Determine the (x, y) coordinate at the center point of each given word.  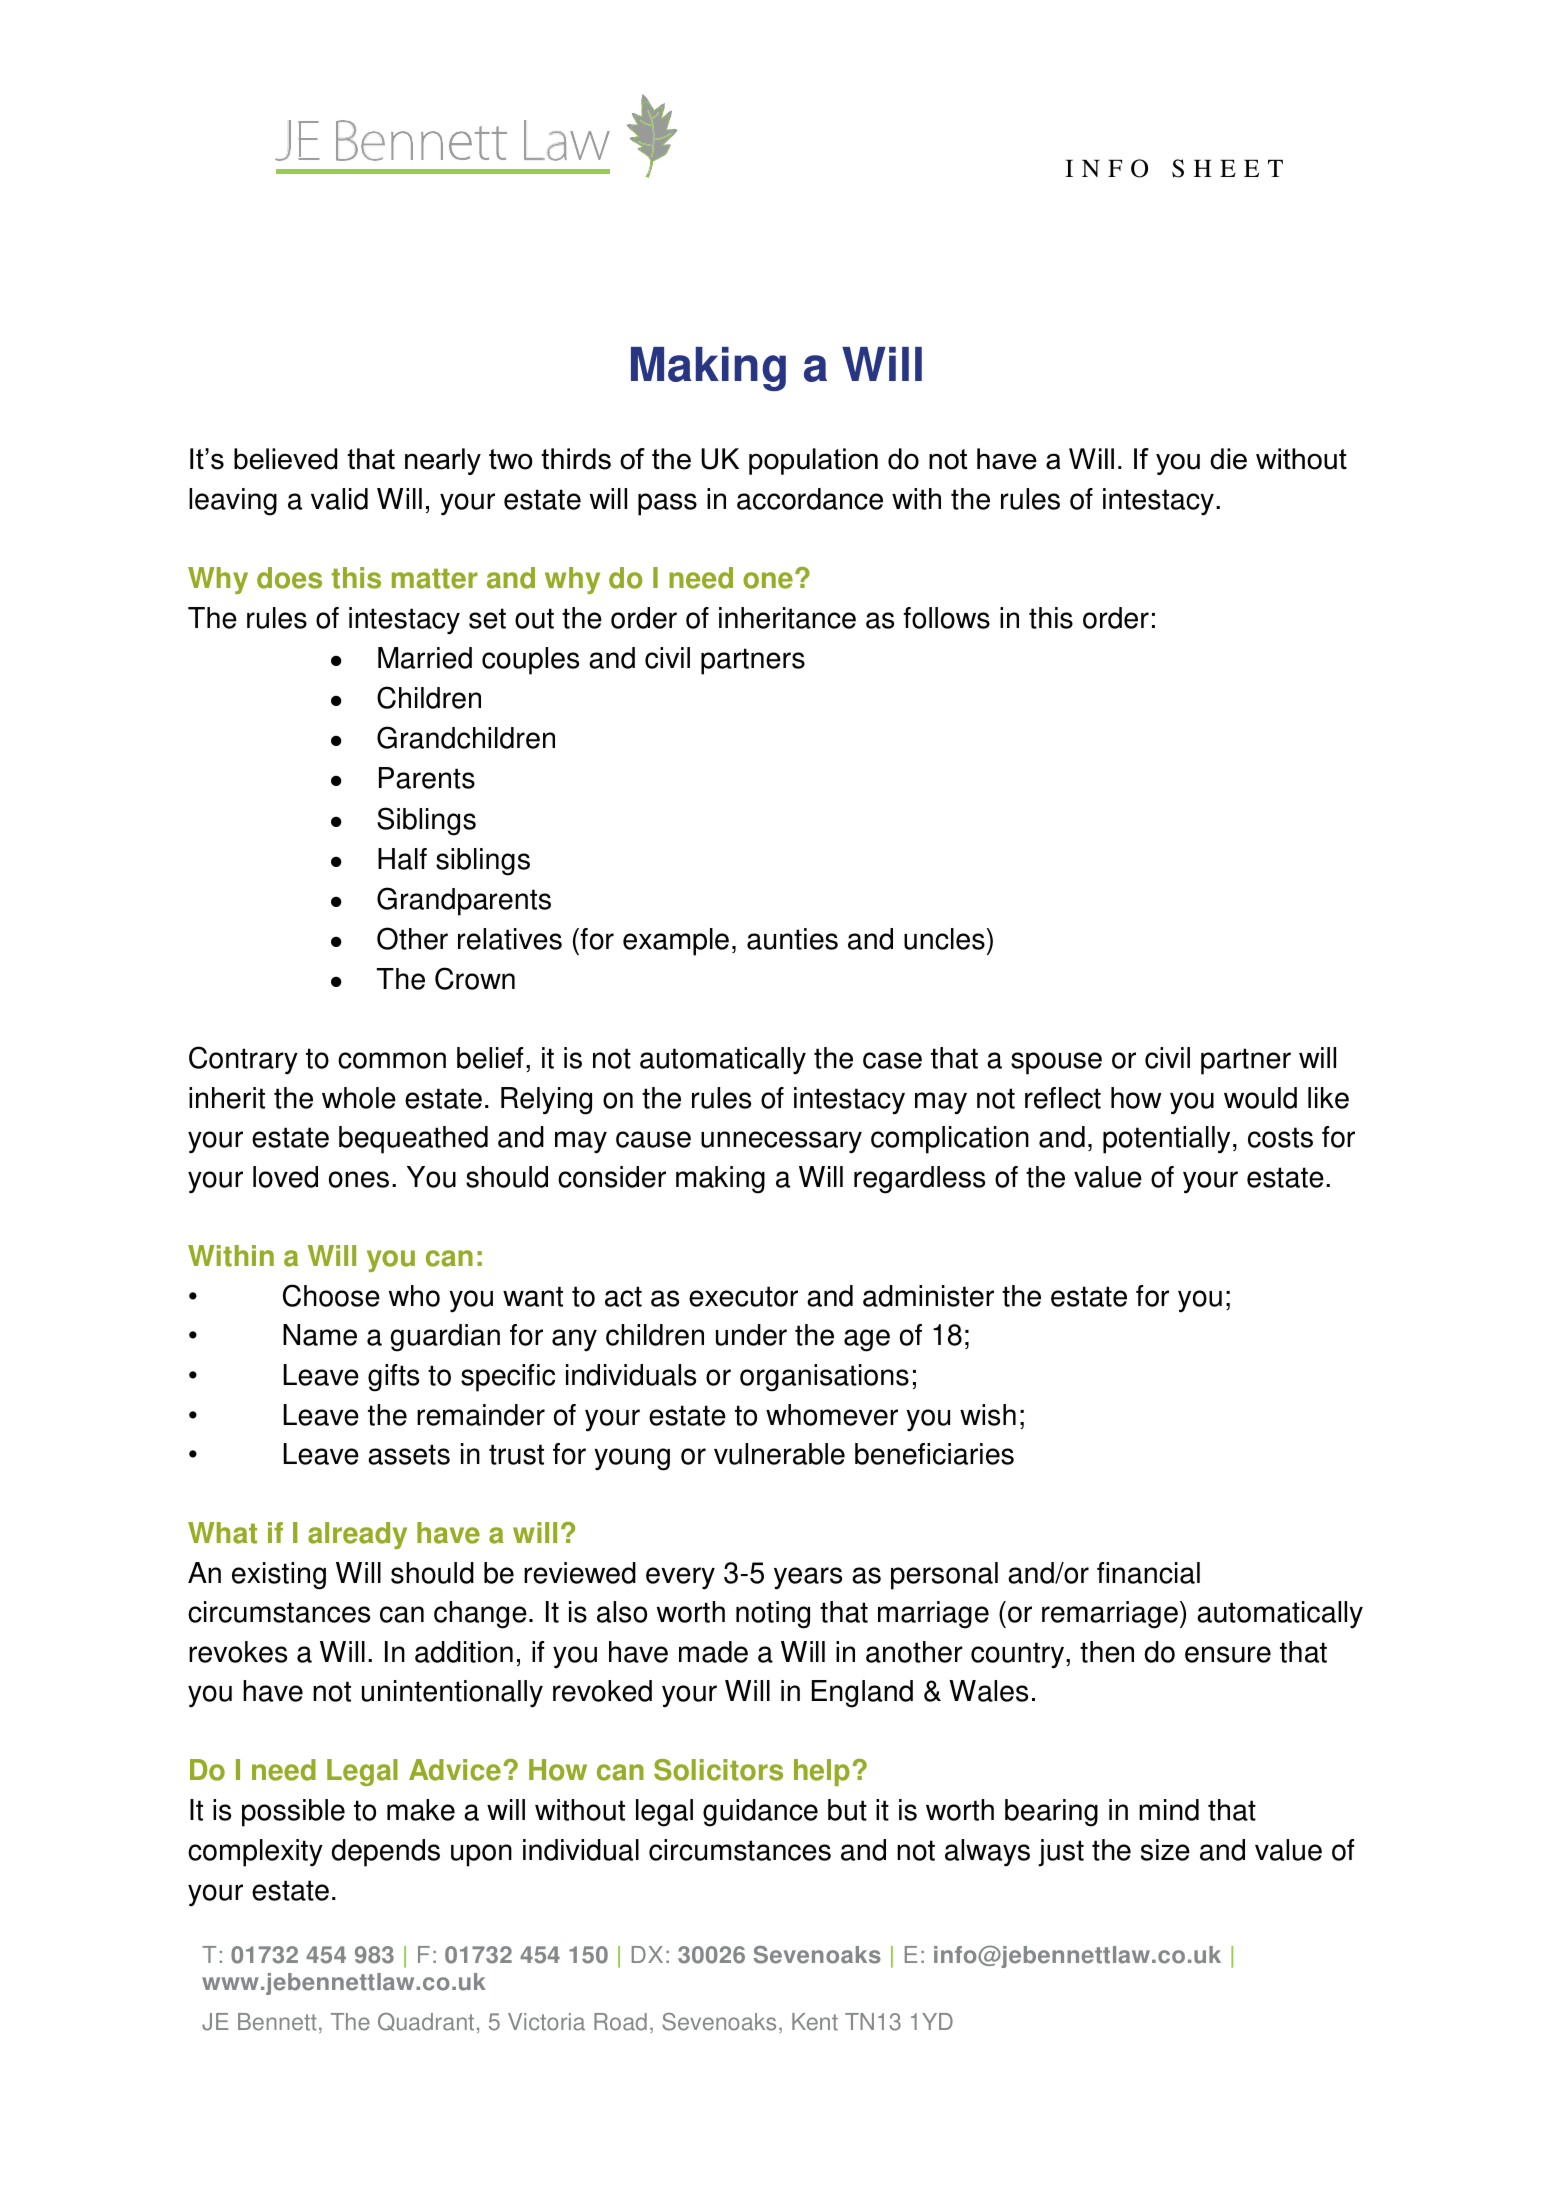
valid (339, 499)
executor (743, 1296)
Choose (331, 1295)
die (1228, 459)
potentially (1166, 1140)
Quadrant (426, 2022)
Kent (815, 2022)
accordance (810, 499)
